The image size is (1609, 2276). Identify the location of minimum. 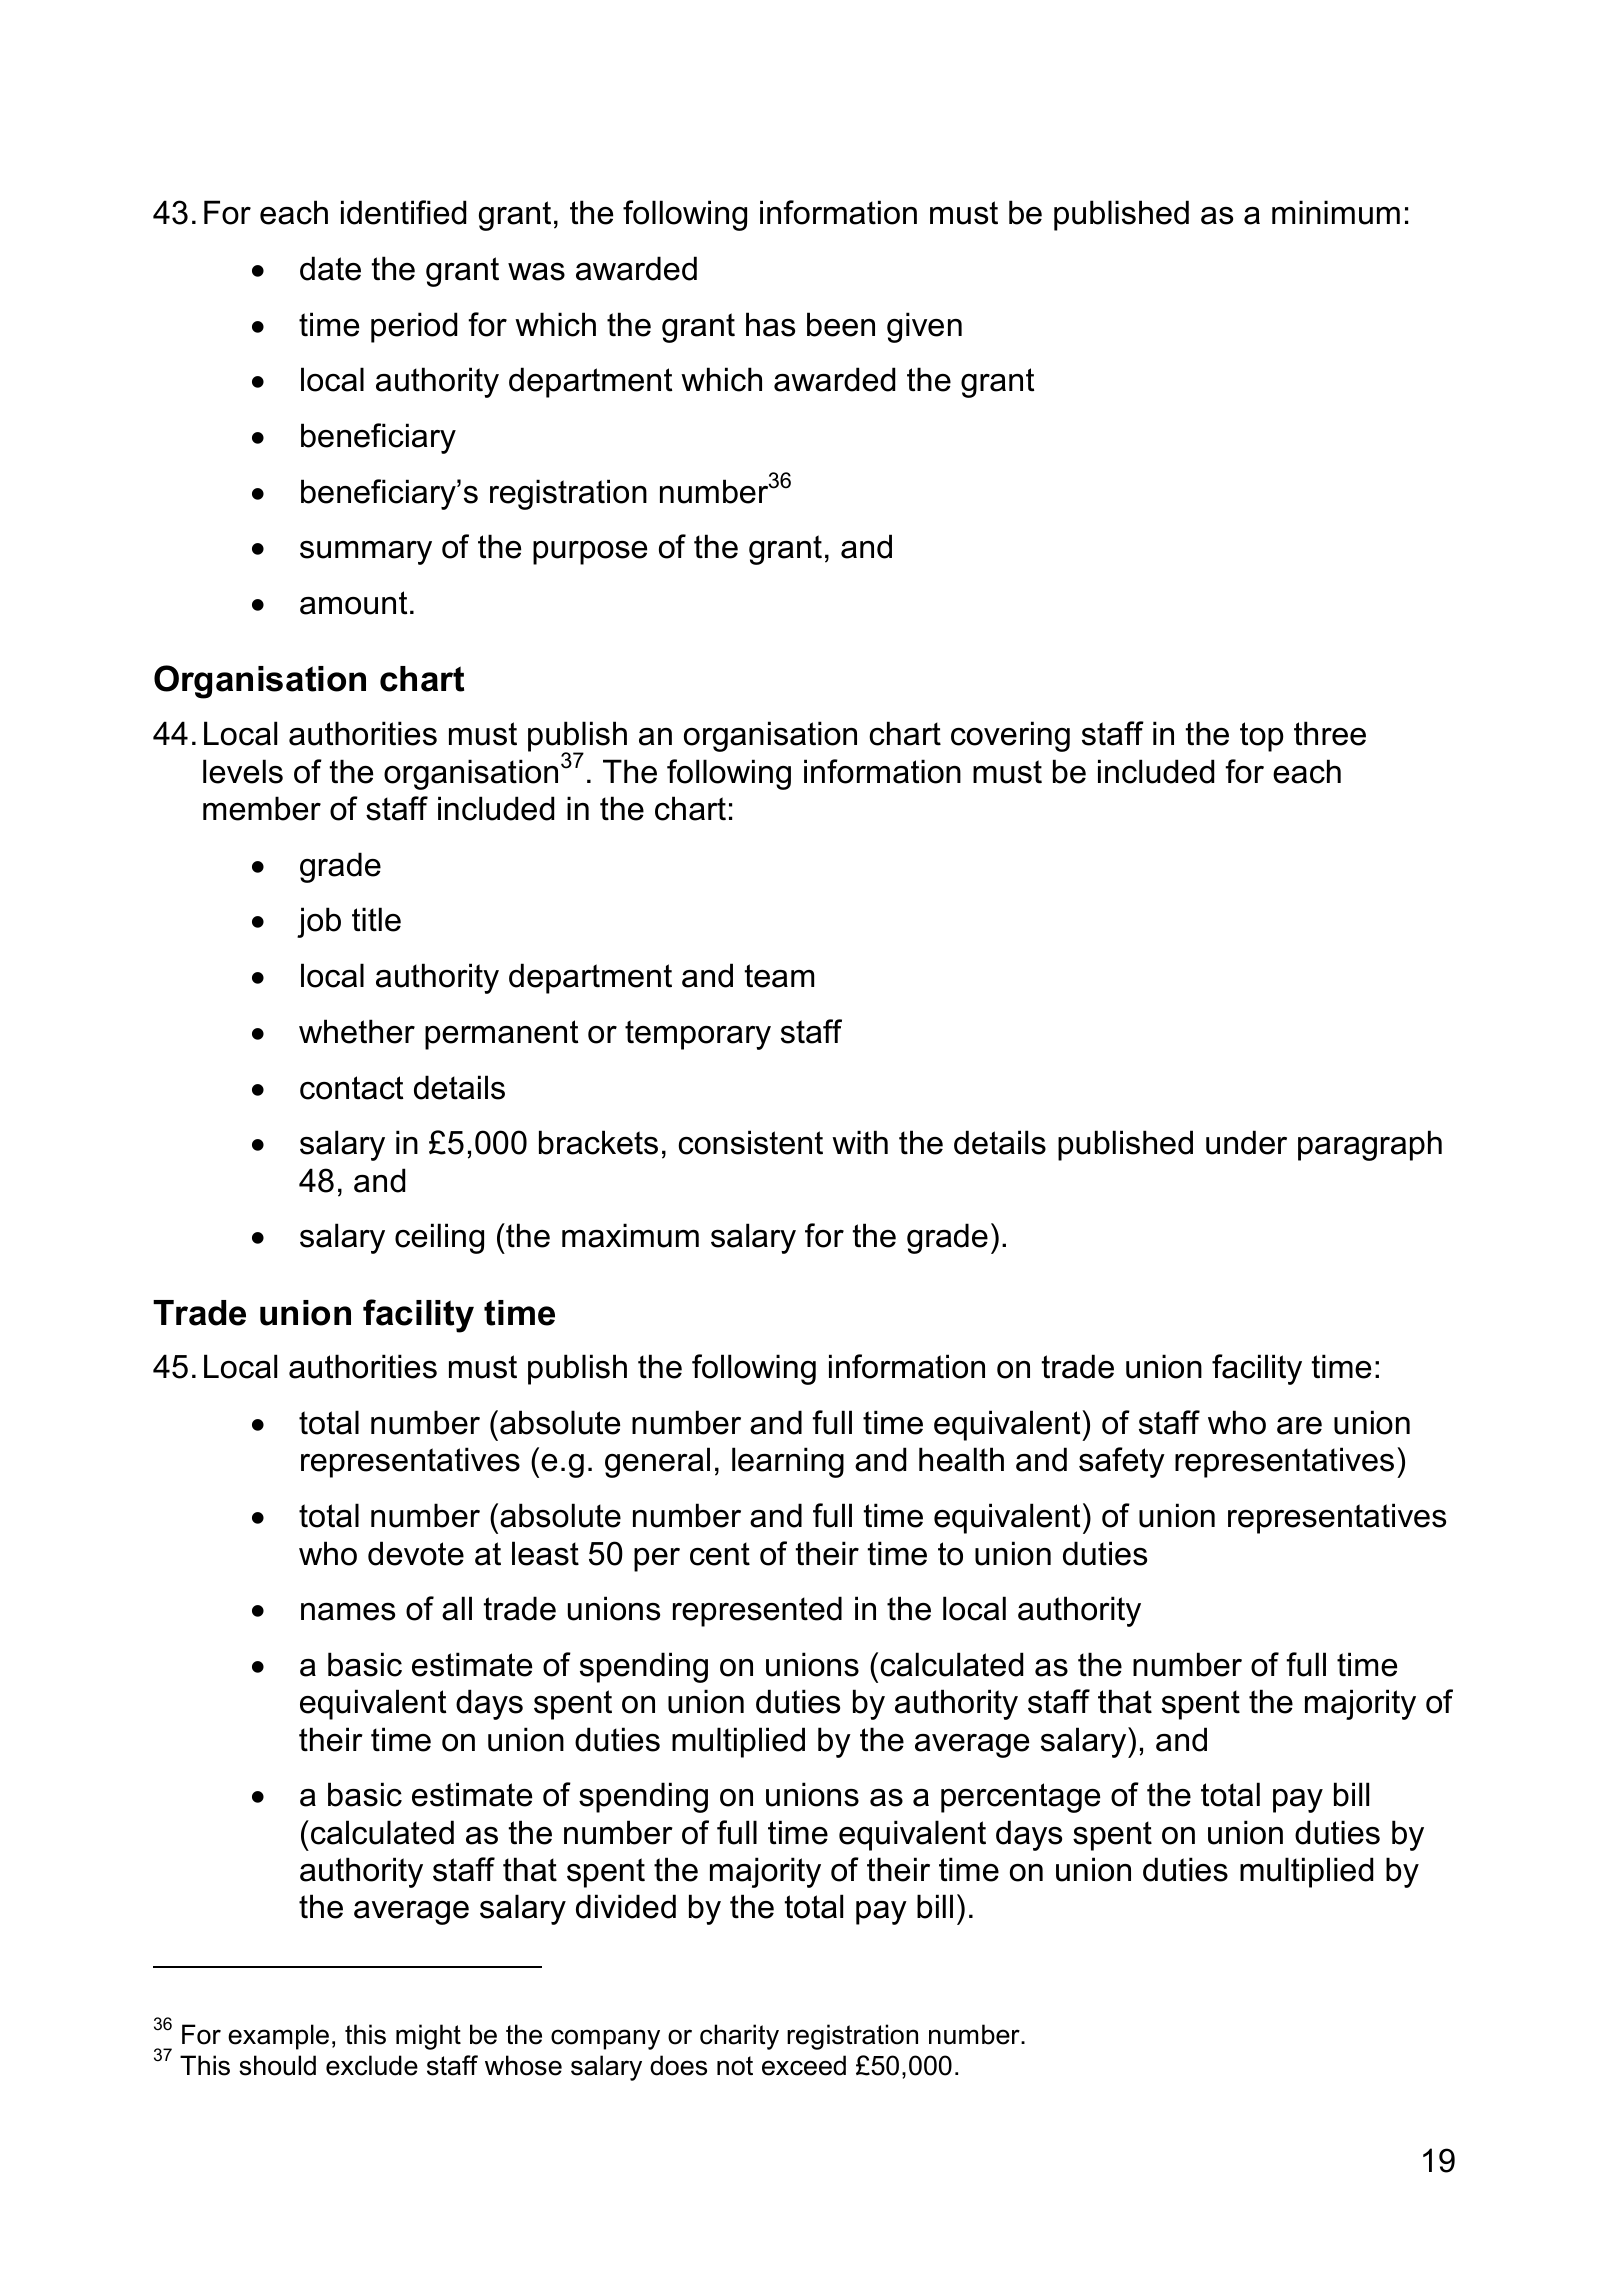
(1336, 212).
